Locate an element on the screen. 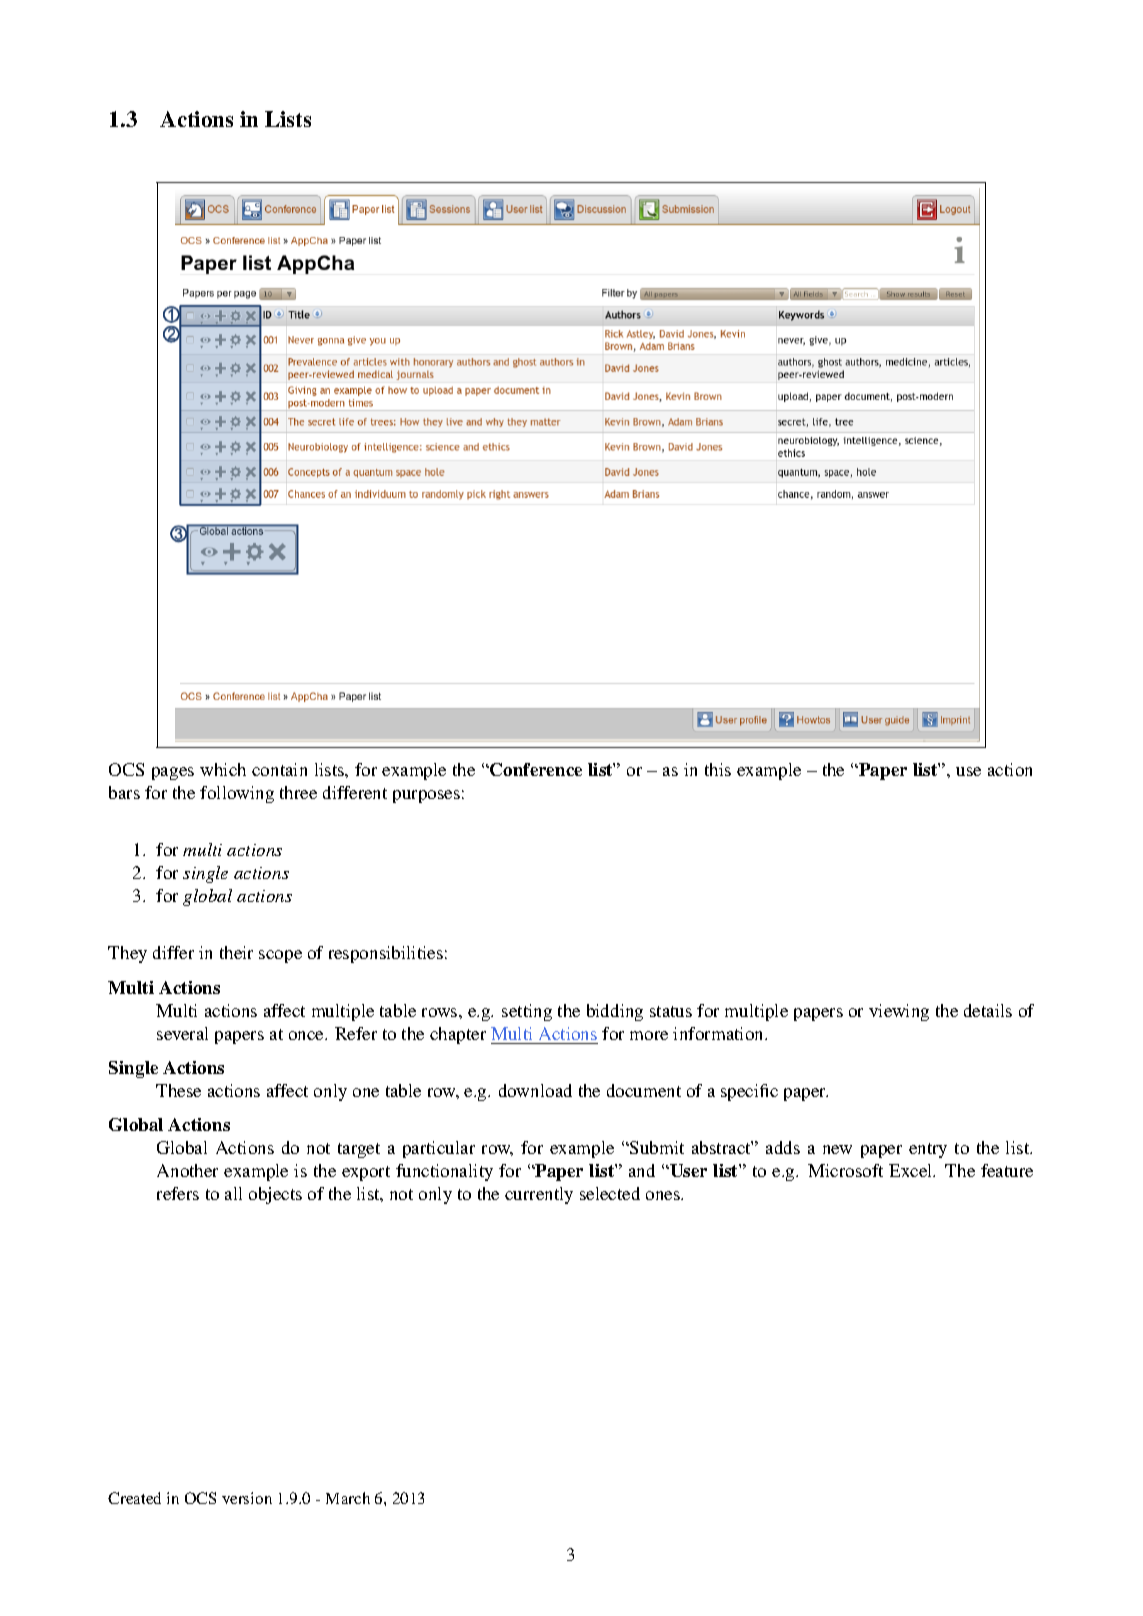  all is located at coordinates (233, 1193).
